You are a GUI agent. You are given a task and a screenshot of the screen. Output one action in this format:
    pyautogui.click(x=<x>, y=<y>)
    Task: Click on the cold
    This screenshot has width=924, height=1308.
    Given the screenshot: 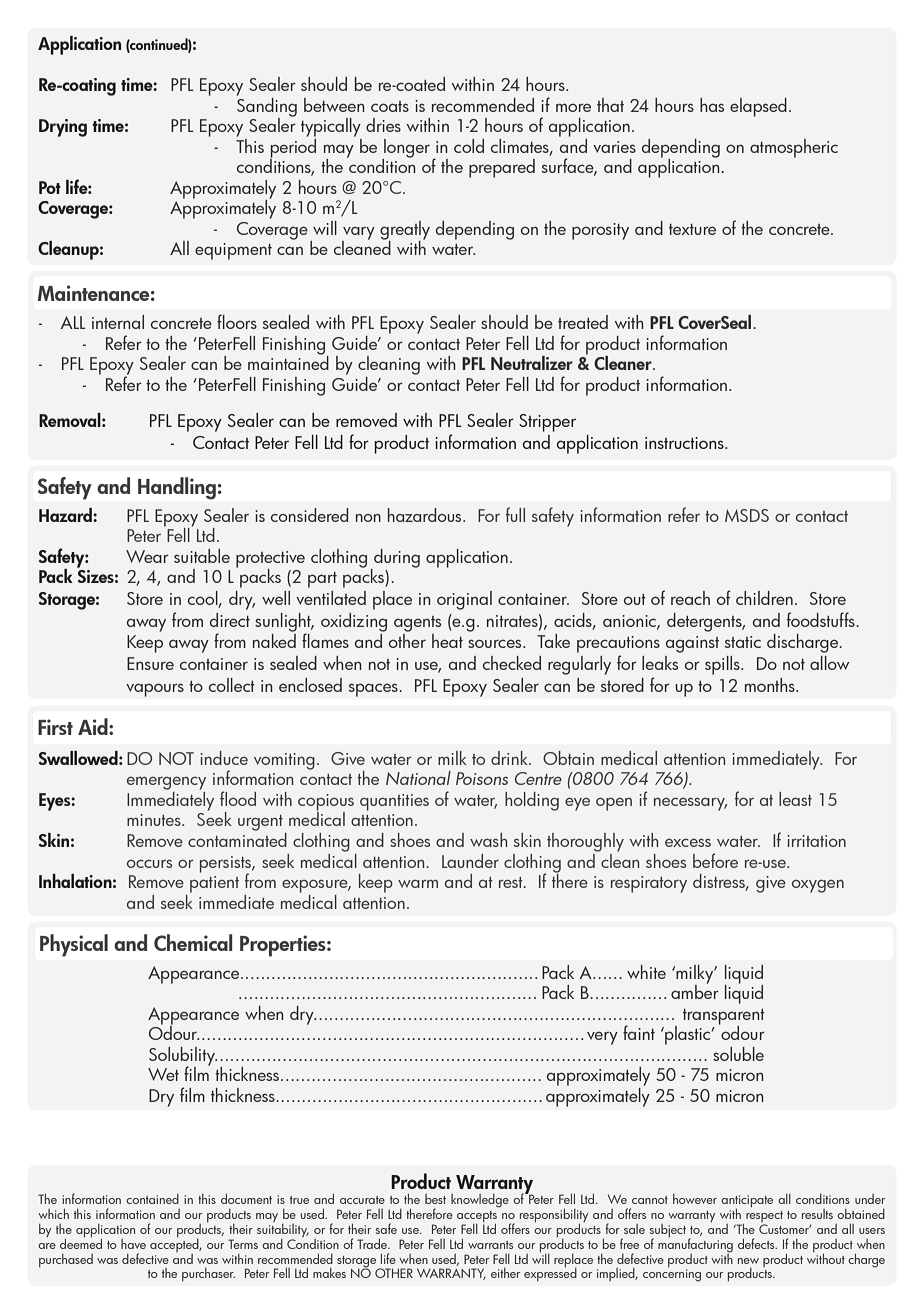 What is the action you would take?
    pyautogui.click(x=469, y=146)
